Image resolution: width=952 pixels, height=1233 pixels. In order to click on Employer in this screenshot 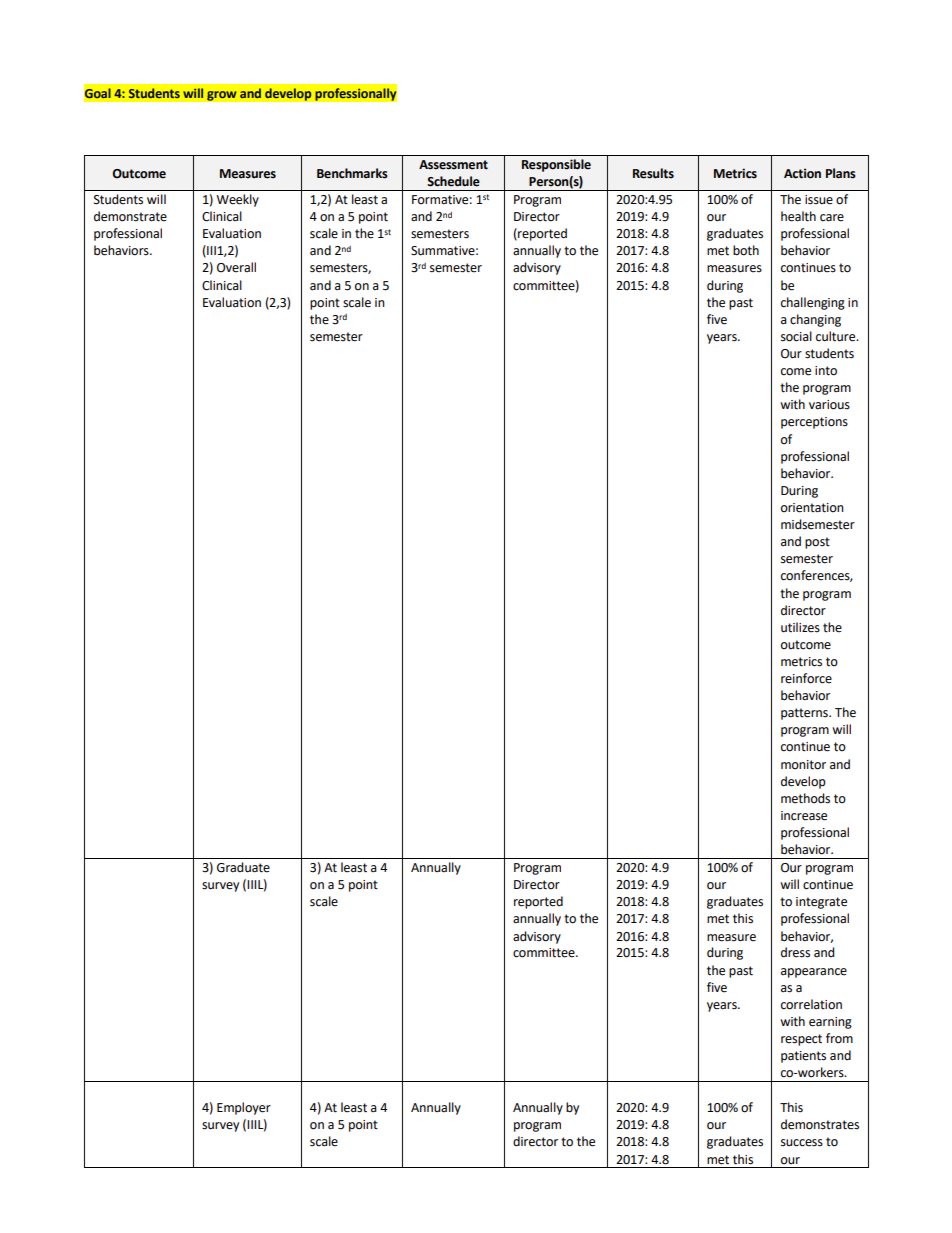, I will do `click(244, 1108)`.
